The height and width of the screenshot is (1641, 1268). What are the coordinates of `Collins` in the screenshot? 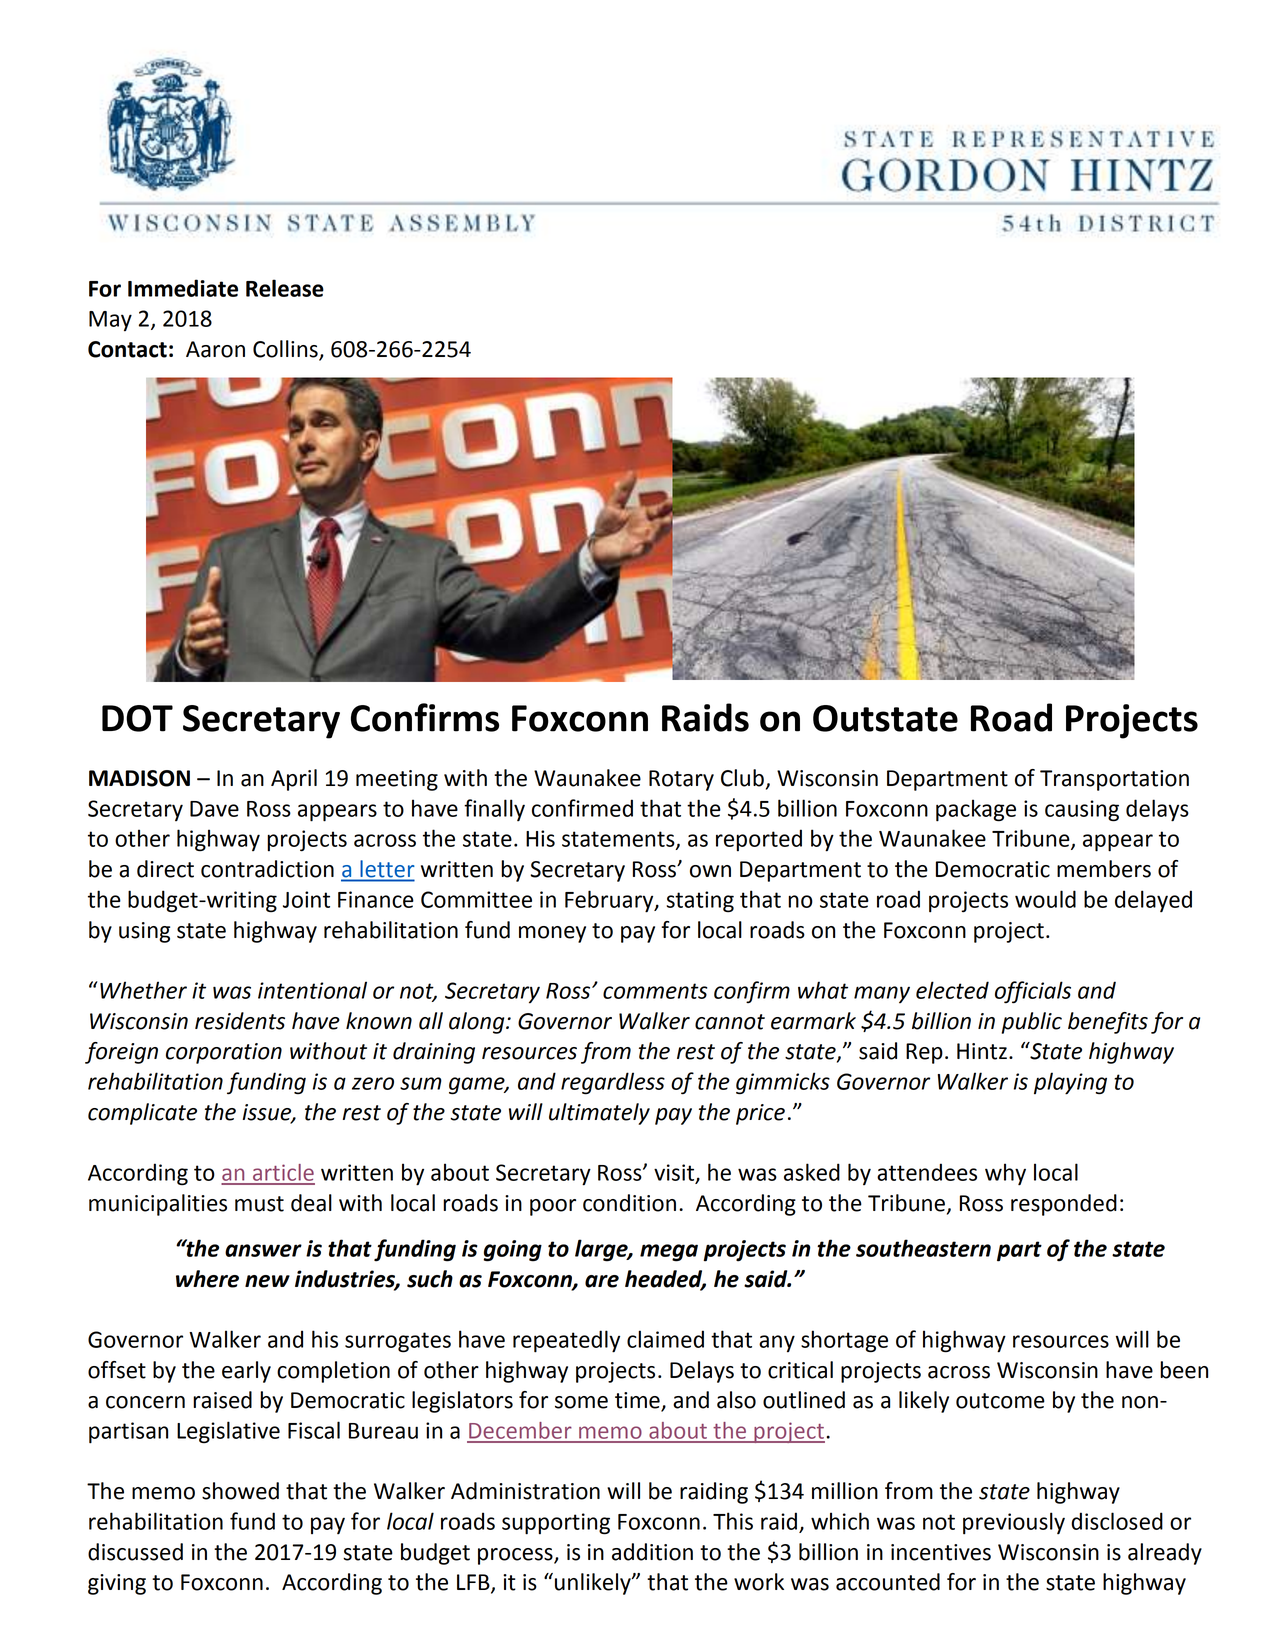 It's located at (286, 350).
